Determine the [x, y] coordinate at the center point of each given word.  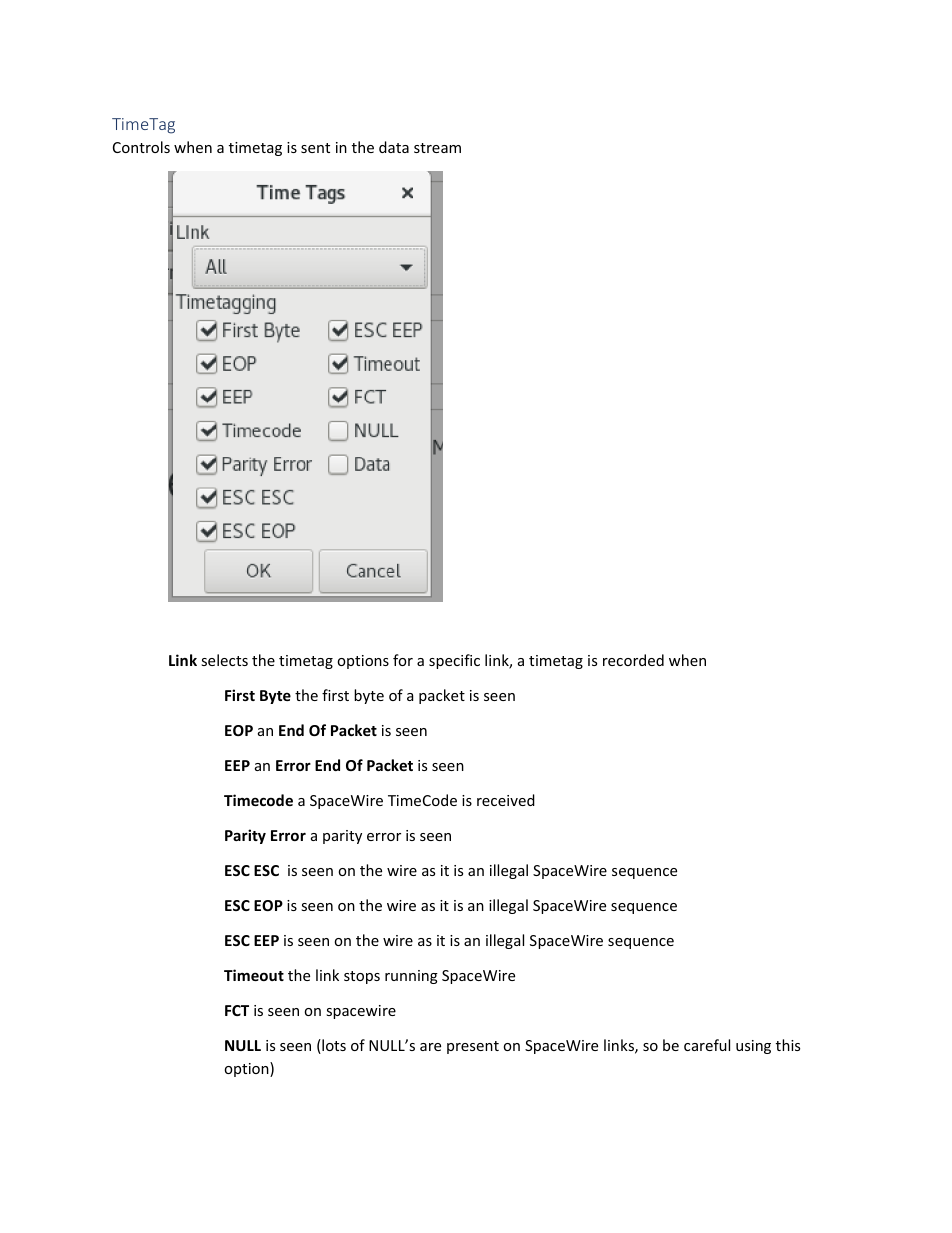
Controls [141, 147]
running [411, 977]
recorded [633, 660]
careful [707, 1045]
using [753, 1047]
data [394, 147]
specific [454, 661]
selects [224, 660]
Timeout [254, 975]
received [506, 800]
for [403, 660]
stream [437, 148]
